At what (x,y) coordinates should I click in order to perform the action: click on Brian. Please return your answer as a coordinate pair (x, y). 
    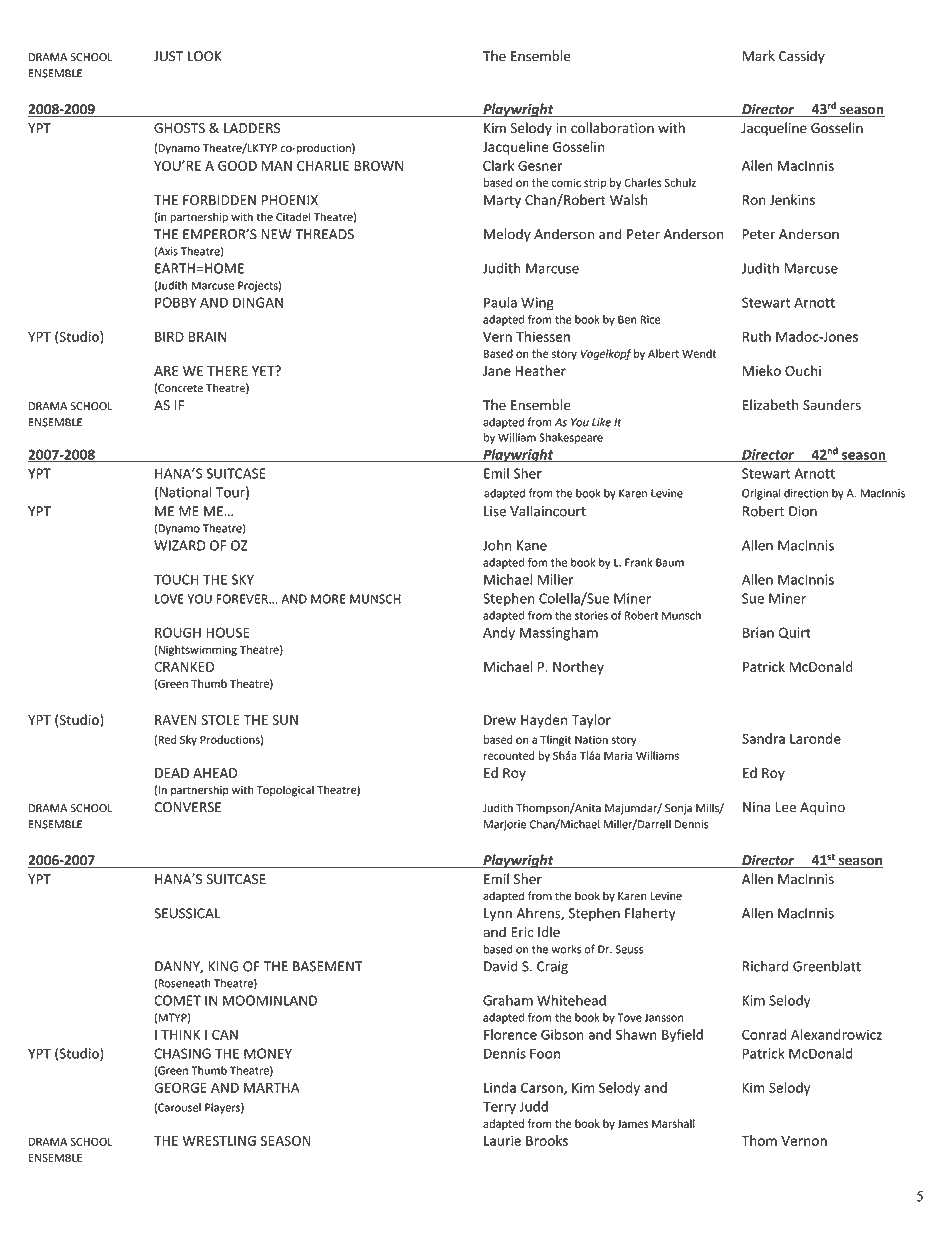
    Looking at the image, I should click on (758, 632).
